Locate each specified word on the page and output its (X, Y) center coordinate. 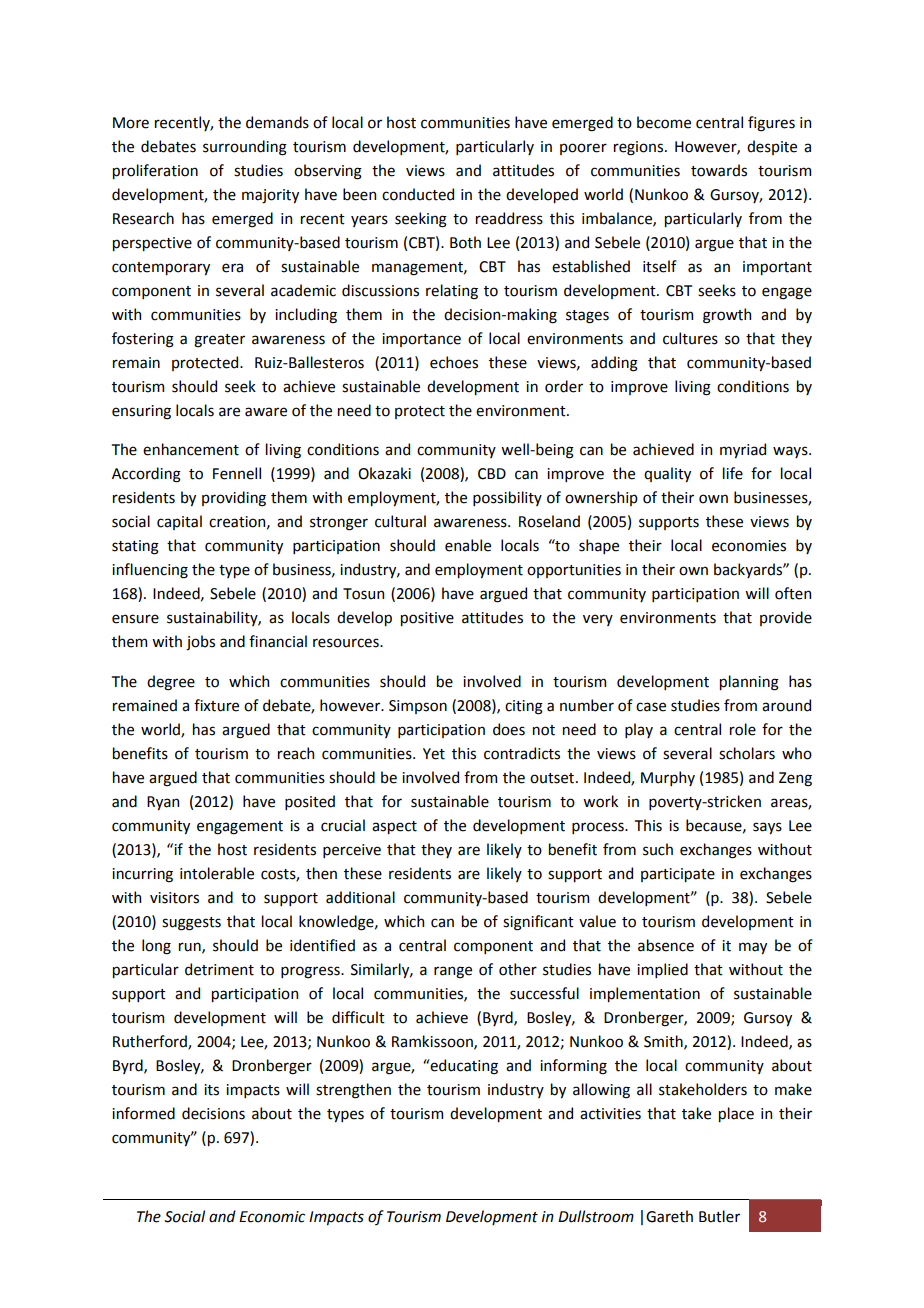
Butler (719, 1216)
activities (610, 1114)
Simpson (418, 707)
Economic (272, 1217)
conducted (418, 194)
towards (719, 170)
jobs (200, 643)
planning (749, 683)
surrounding (245, 148)
